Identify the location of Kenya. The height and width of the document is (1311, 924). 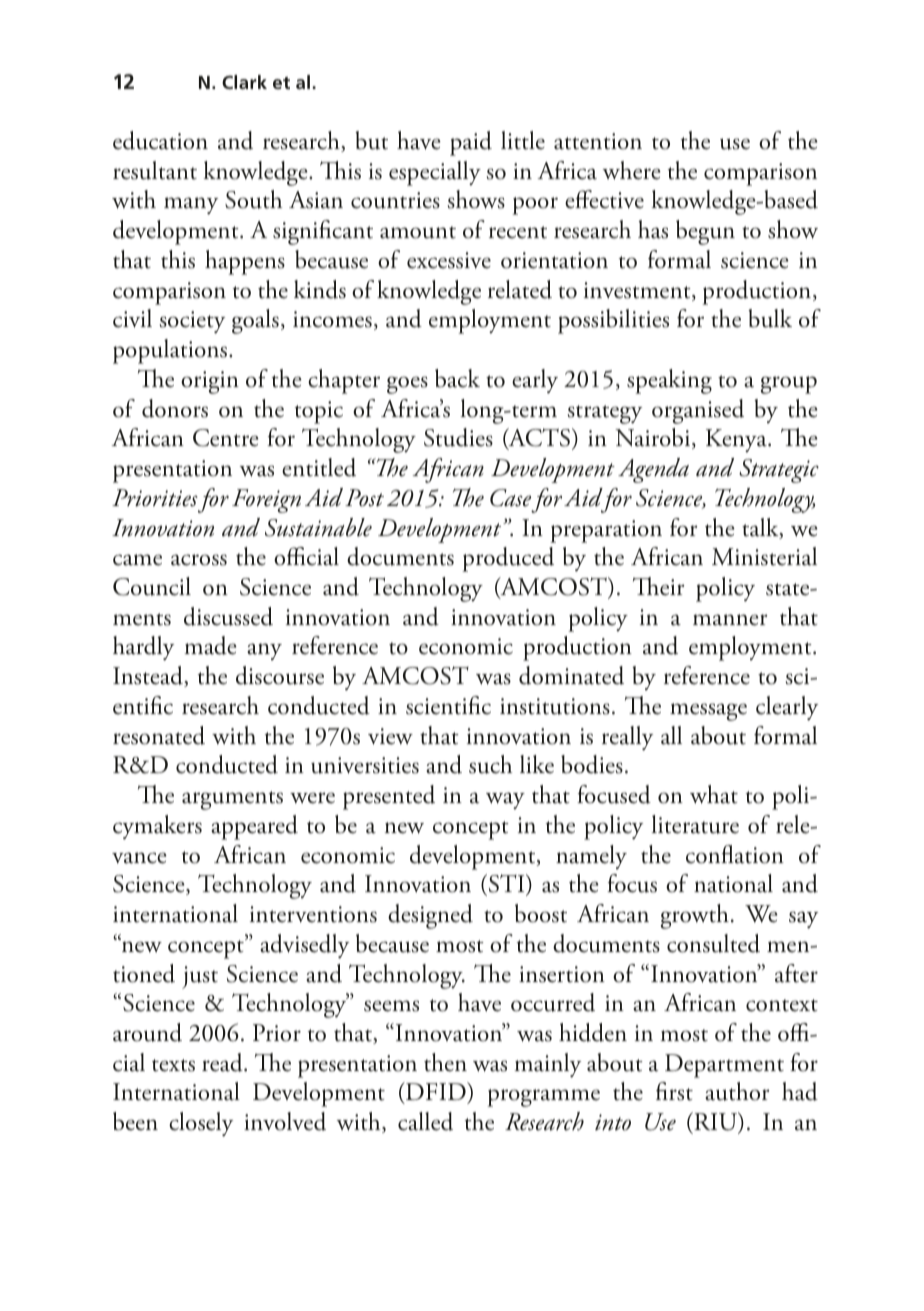
(737, 440).
